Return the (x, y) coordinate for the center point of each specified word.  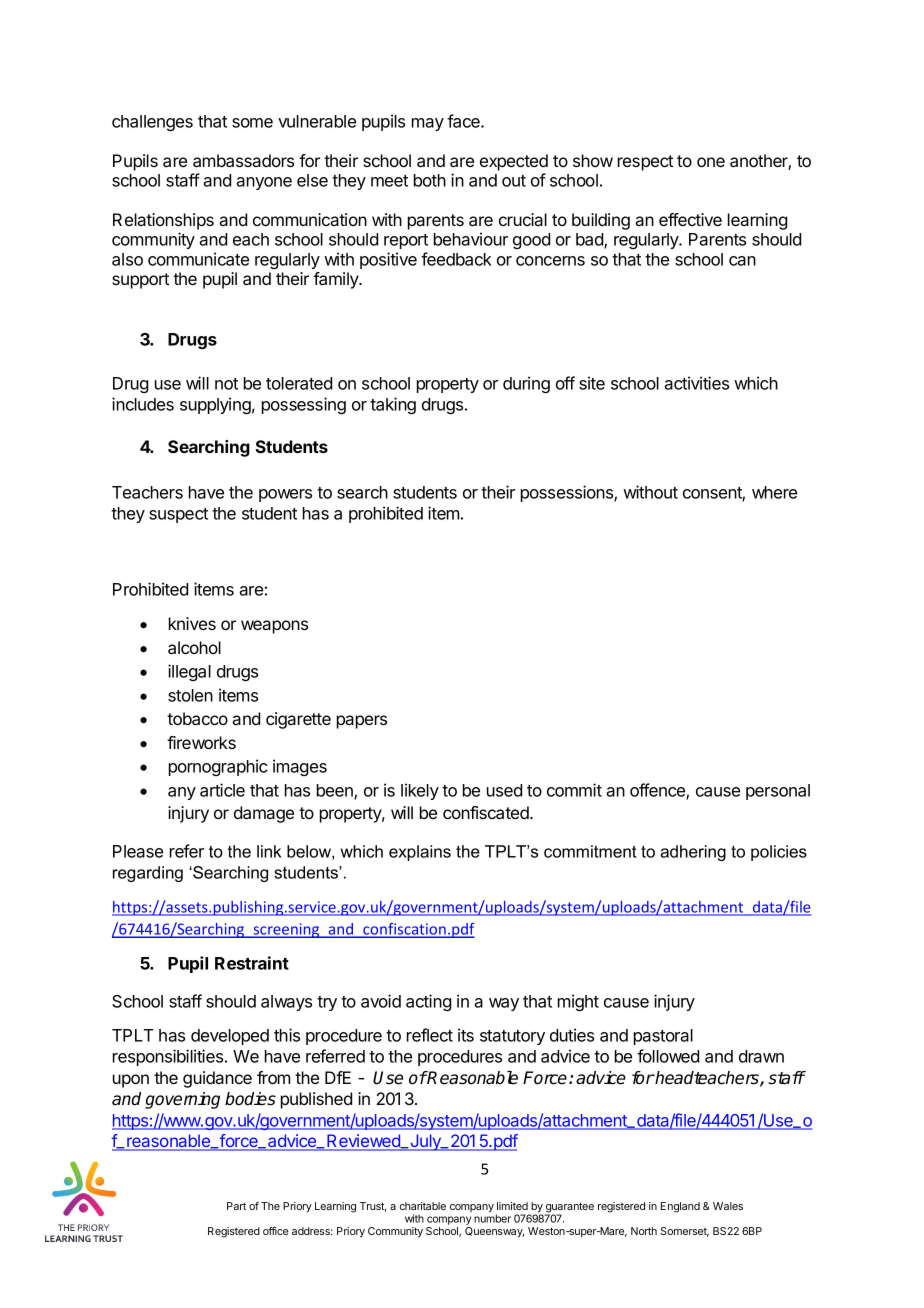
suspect (178, 515)
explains (420, 853)
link (269, 851)
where (774, 492)
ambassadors (243, 160)
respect (645, 163)
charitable (423, 1206)
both (430, 180)
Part (236, 1206)
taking (393, 405)
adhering (693, 853)
